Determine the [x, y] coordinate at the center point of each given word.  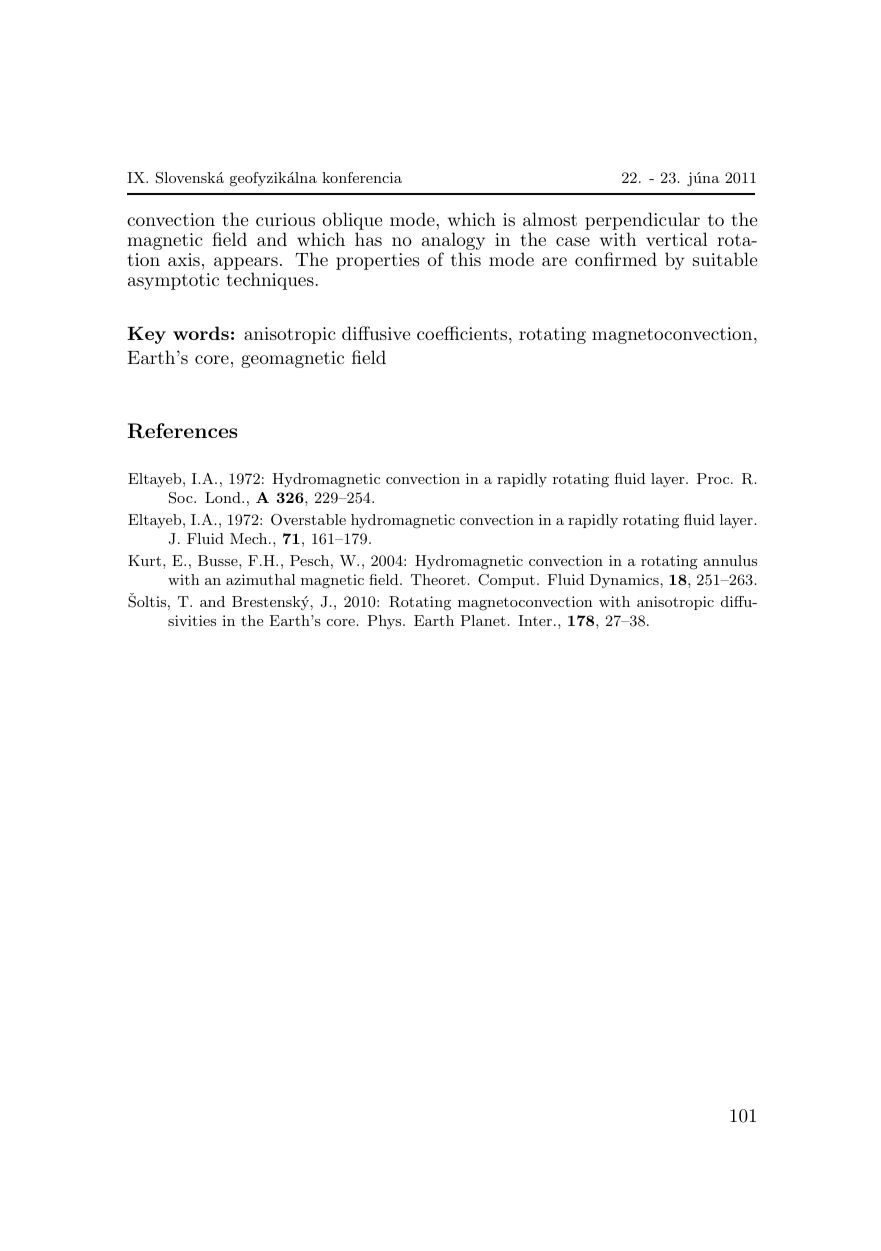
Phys [386, 622]
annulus [730, 560]
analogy [453, 242]
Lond [224, 497]
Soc [182, 498]
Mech [250, 538]
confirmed [616, 259]
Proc [713, 478]
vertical [677, 239]
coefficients [462, 333]
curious [285, 219]
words [201, 333]
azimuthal [260, 579]
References [182, 431]
